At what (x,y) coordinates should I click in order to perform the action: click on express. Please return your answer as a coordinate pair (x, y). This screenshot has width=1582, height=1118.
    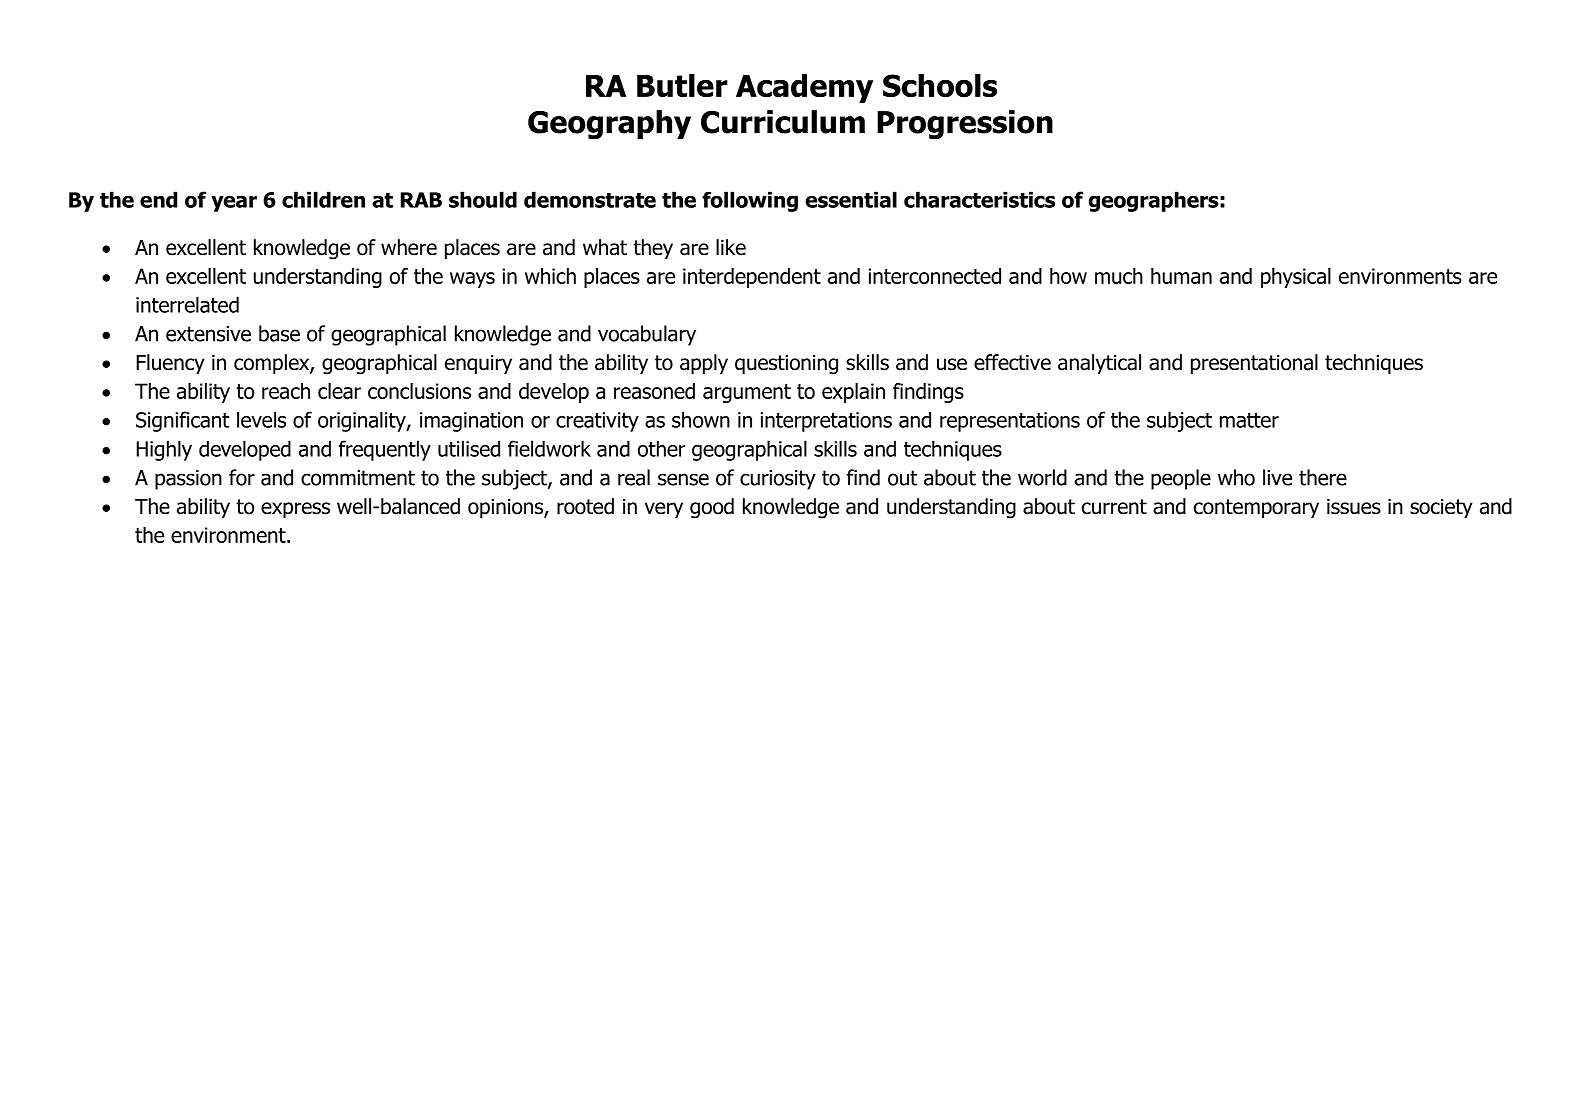
    Looking at the image, I should click on (295, 510).
